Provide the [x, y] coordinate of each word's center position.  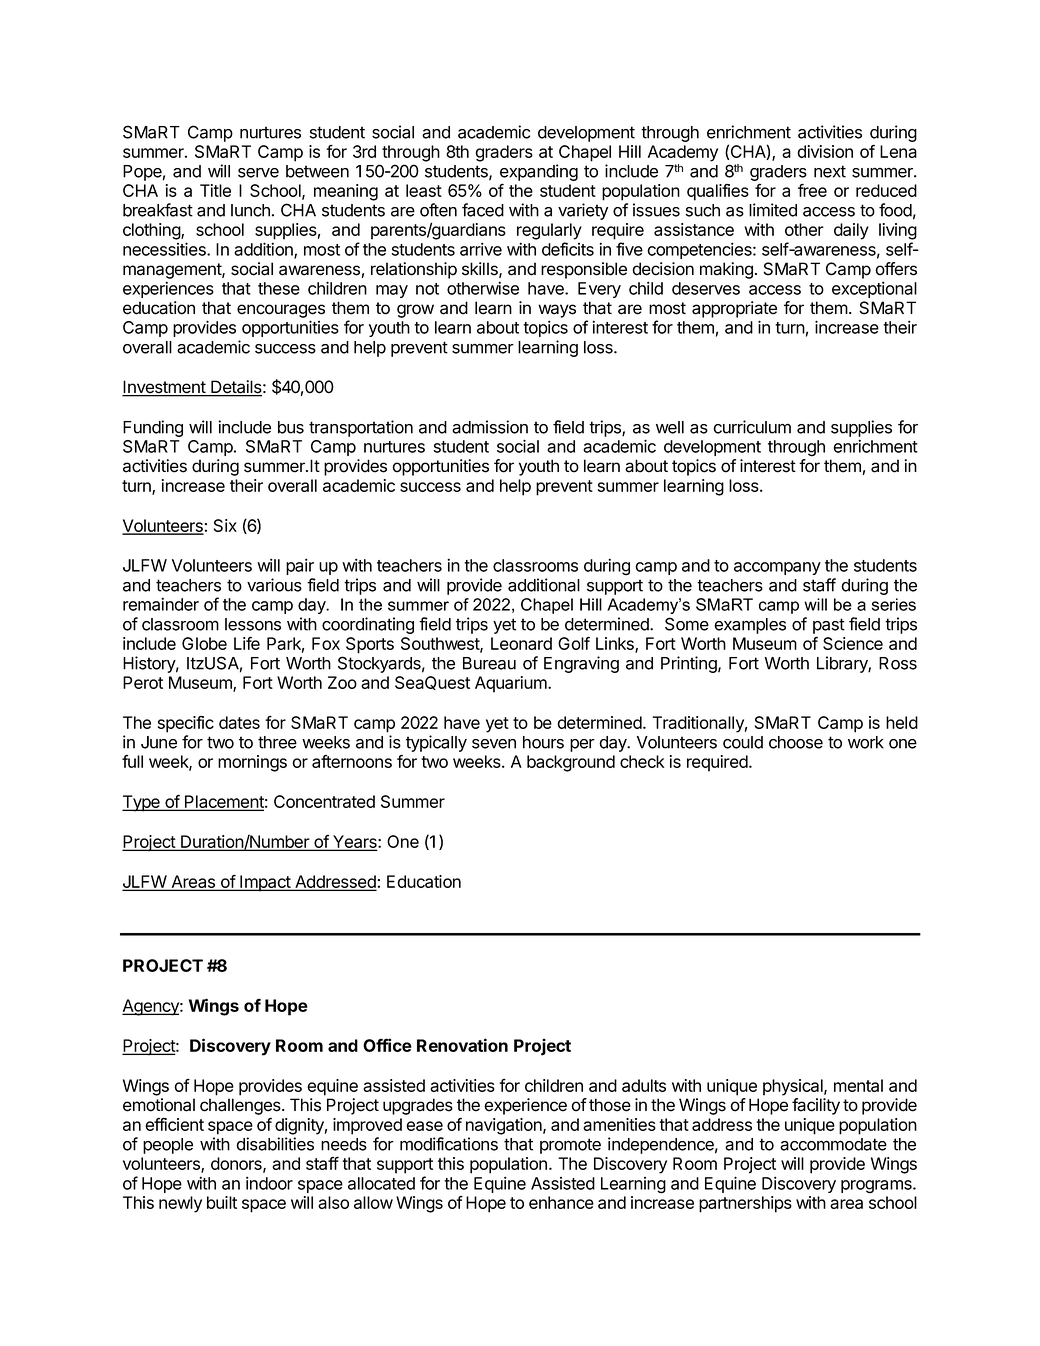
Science [853, 643]
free [812, 190]
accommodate [833, 1144]
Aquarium [512, 684]
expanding [539, 172]
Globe [204, 643]
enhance [561, 1202]
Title [215, 190]
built [222, 1202]
